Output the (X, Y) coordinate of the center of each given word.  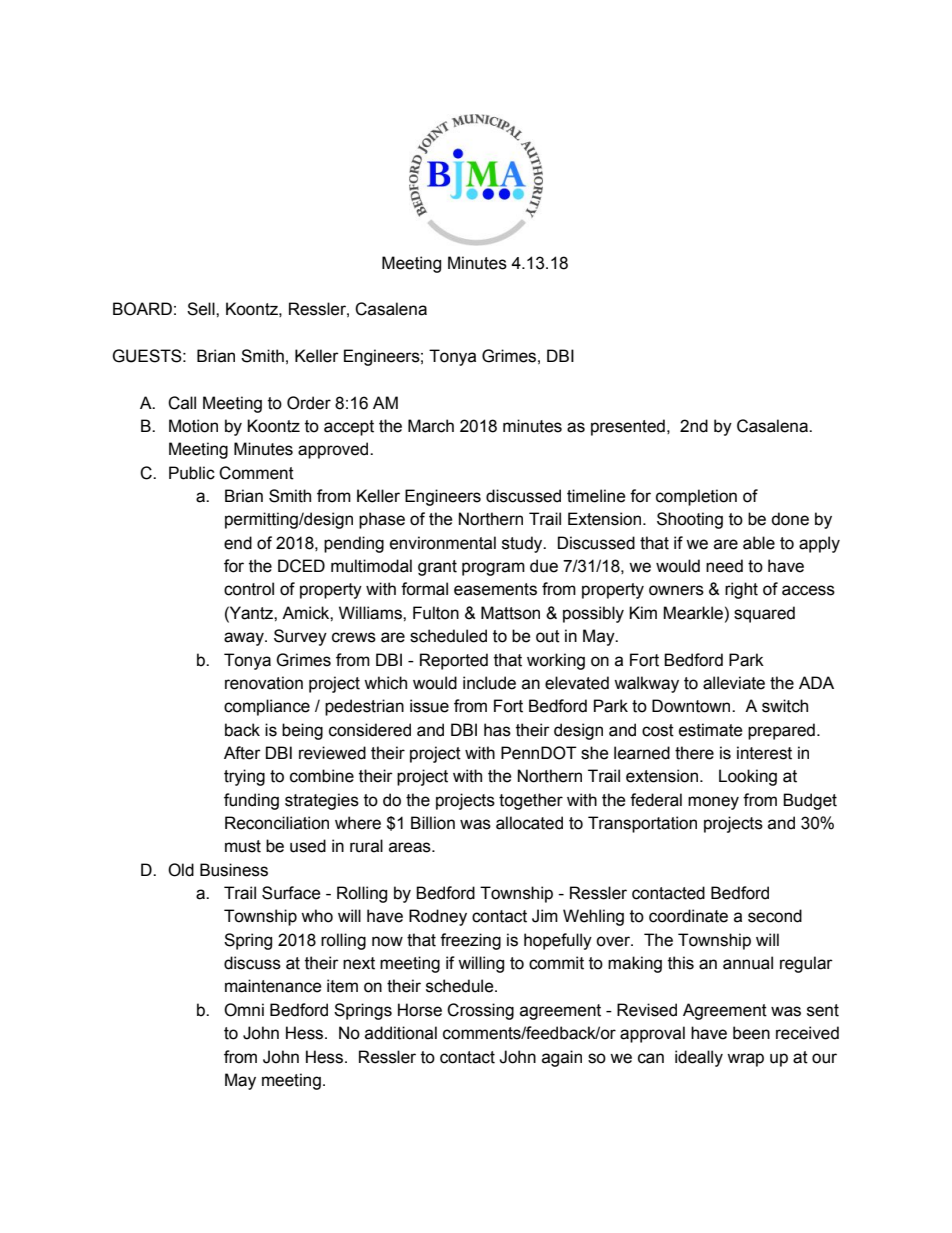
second (775, 916)
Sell (202, 309)
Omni (244, 1010)
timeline (596, 496)
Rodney (438, 917)
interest (764, 753)
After (242, 753)
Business (234, 870)
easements (495, 589)
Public (192, 473)
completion (696, 497)
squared (764, 614)
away (245, 639)
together (531, 801)
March (431, 426)
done (790, 519)
